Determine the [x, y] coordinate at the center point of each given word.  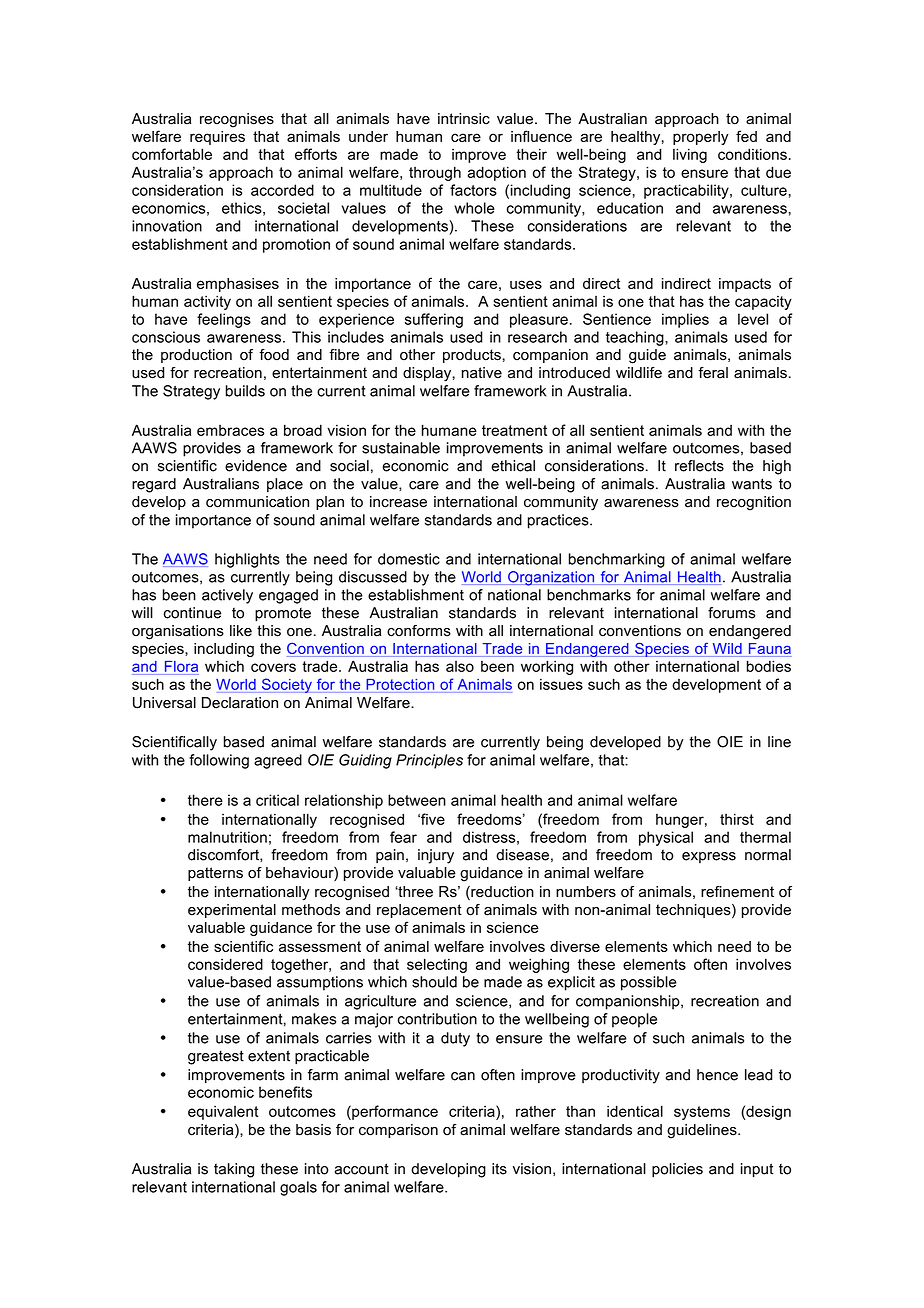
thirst [737, 819]
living [690, 155]
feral [713, 373]
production [196, 356]
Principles [429, 761]
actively [227, 596]
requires [217, 138]
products [472, 356]
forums [731, 613]
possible [649, 983]
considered [225, 964]
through [435, 173]
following [219, 761]
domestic [409, 559]
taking [234, 1170]
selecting [437, 965]
